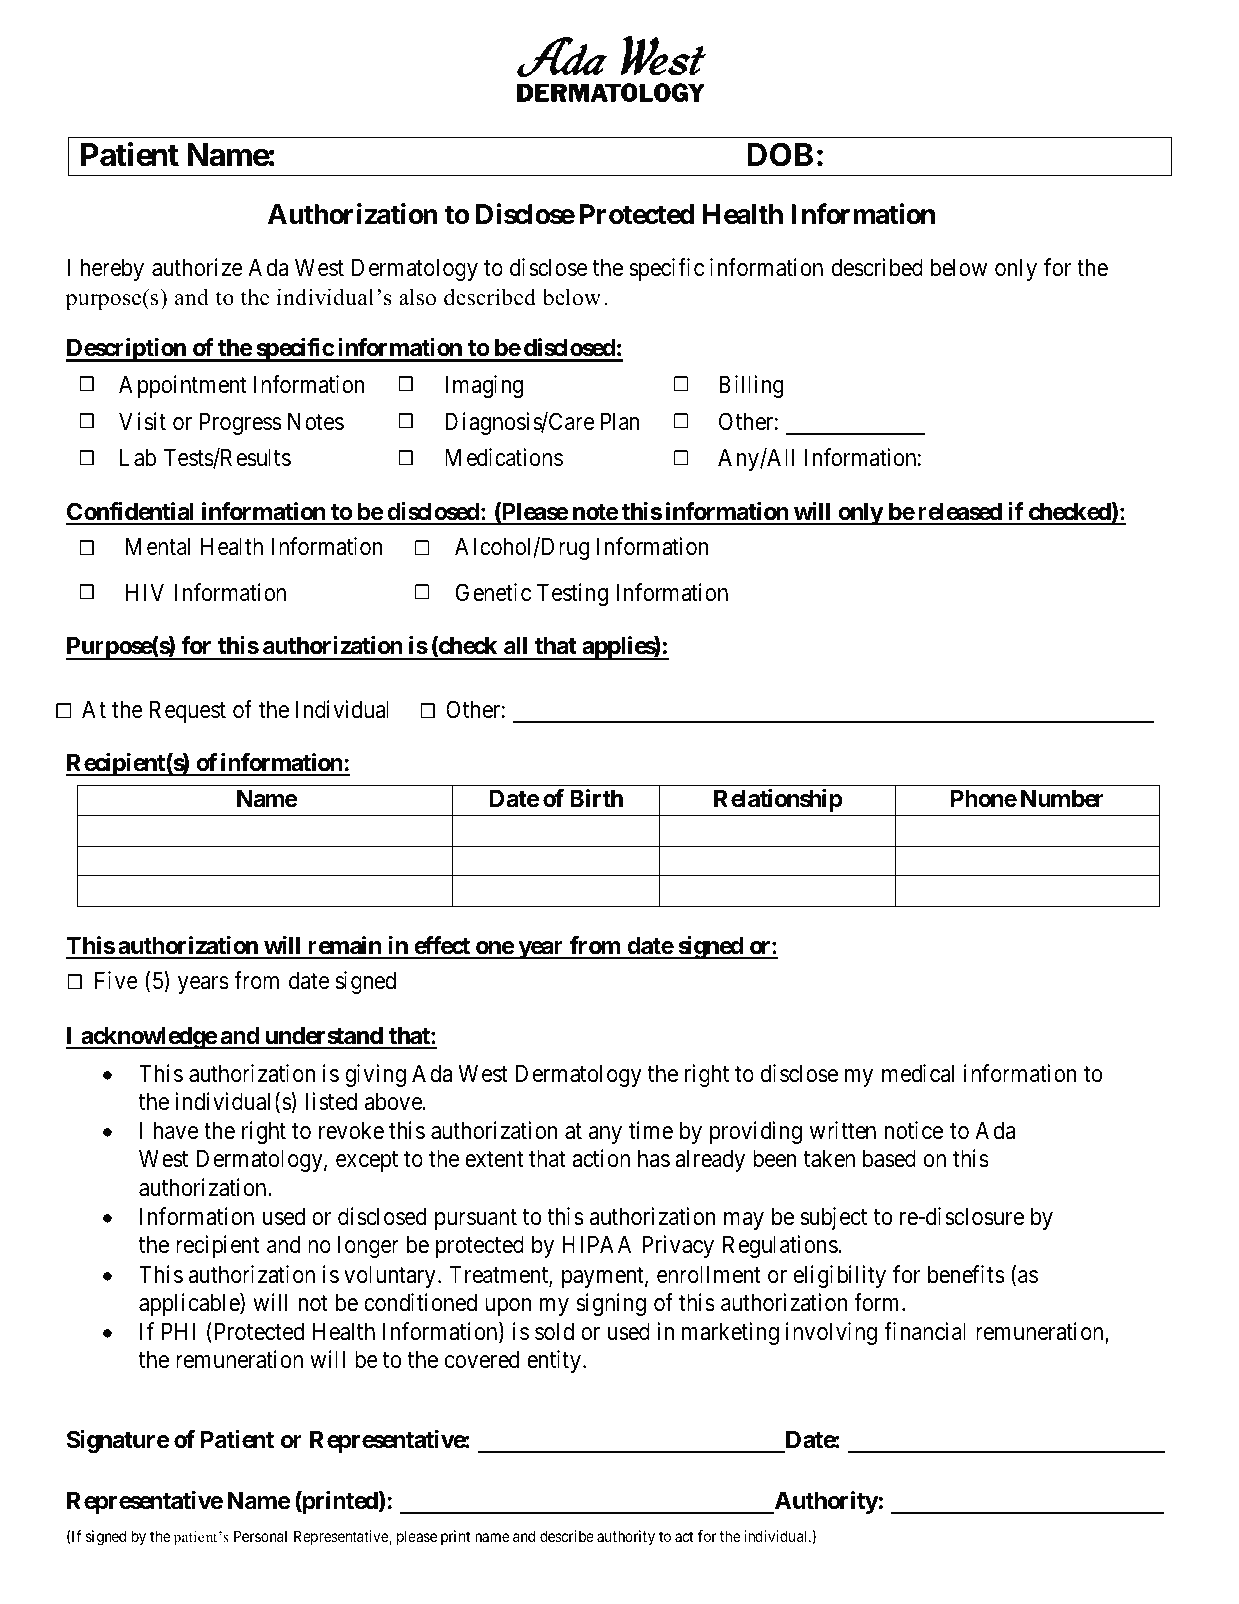  What do you see at coordinates (554, 1361) in the page?
I see `entity` at bounding box center [554, 1361].
